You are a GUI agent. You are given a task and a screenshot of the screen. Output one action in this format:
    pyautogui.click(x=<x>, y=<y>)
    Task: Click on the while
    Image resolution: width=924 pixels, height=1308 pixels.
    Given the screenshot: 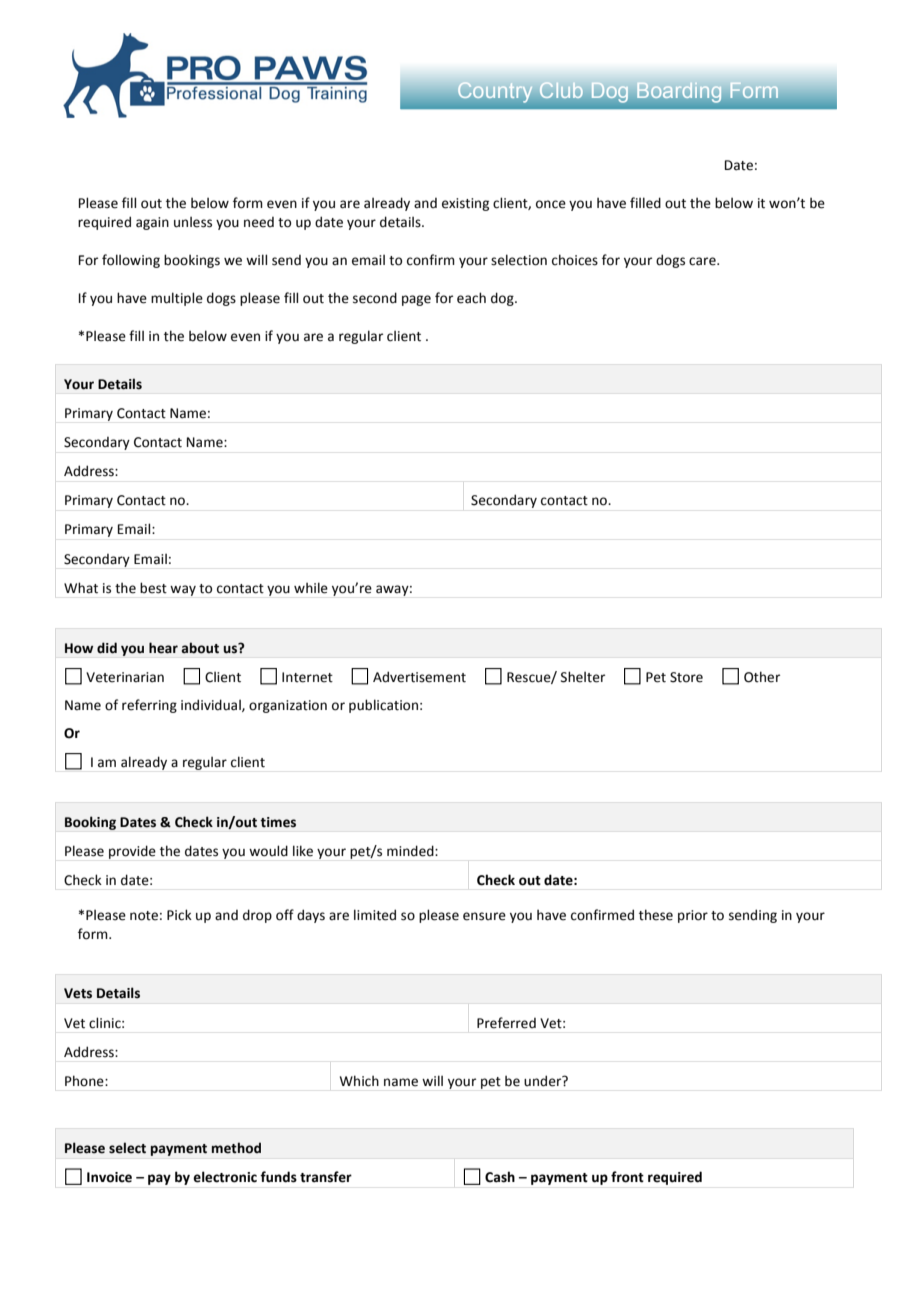 What is the action you would take?
    pyautogui.click(x=311, y=588)
